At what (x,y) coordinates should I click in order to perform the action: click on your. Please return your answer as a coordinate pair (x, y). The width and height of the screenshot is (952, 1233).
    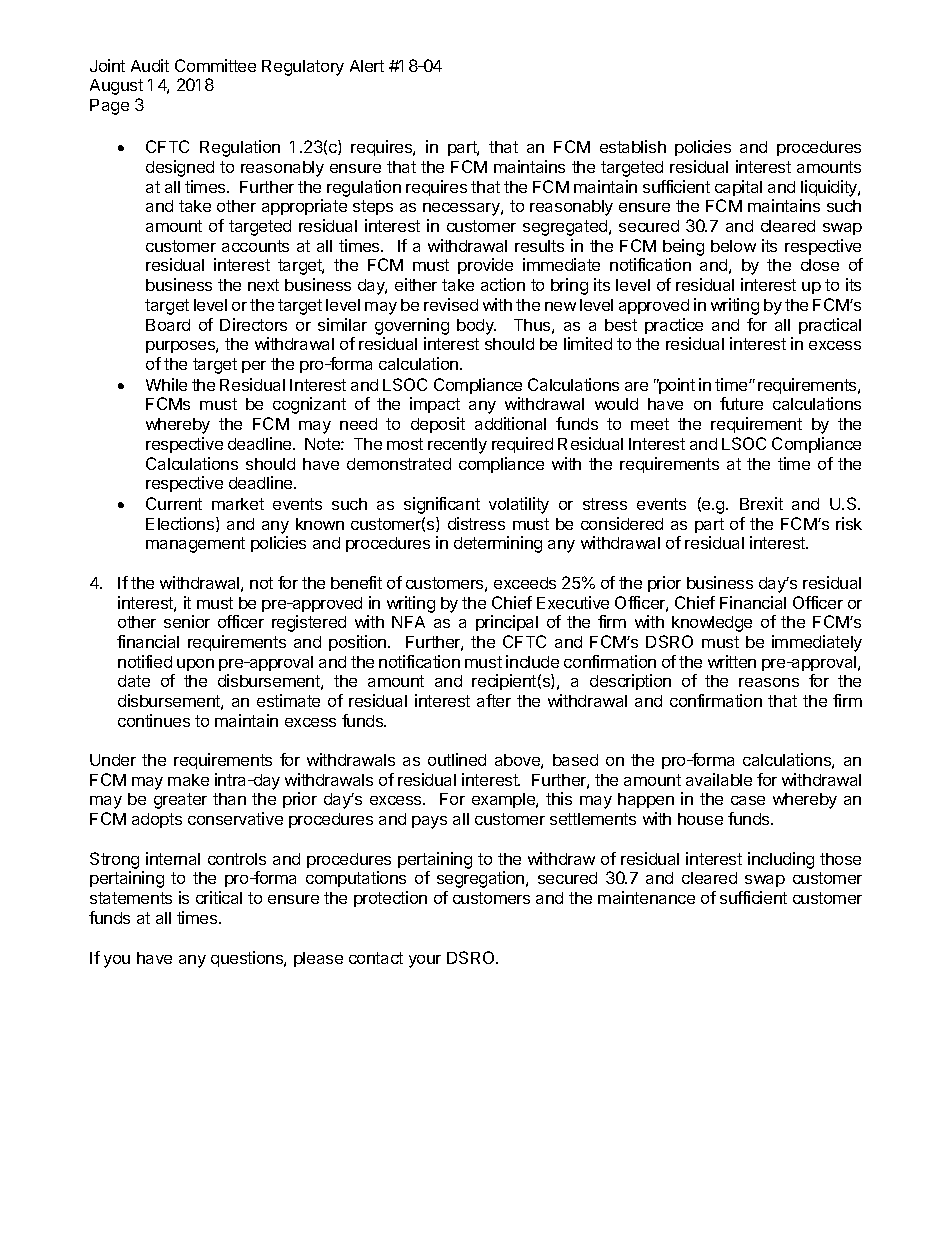
    Looking at the image, I should click on (425, 961).
